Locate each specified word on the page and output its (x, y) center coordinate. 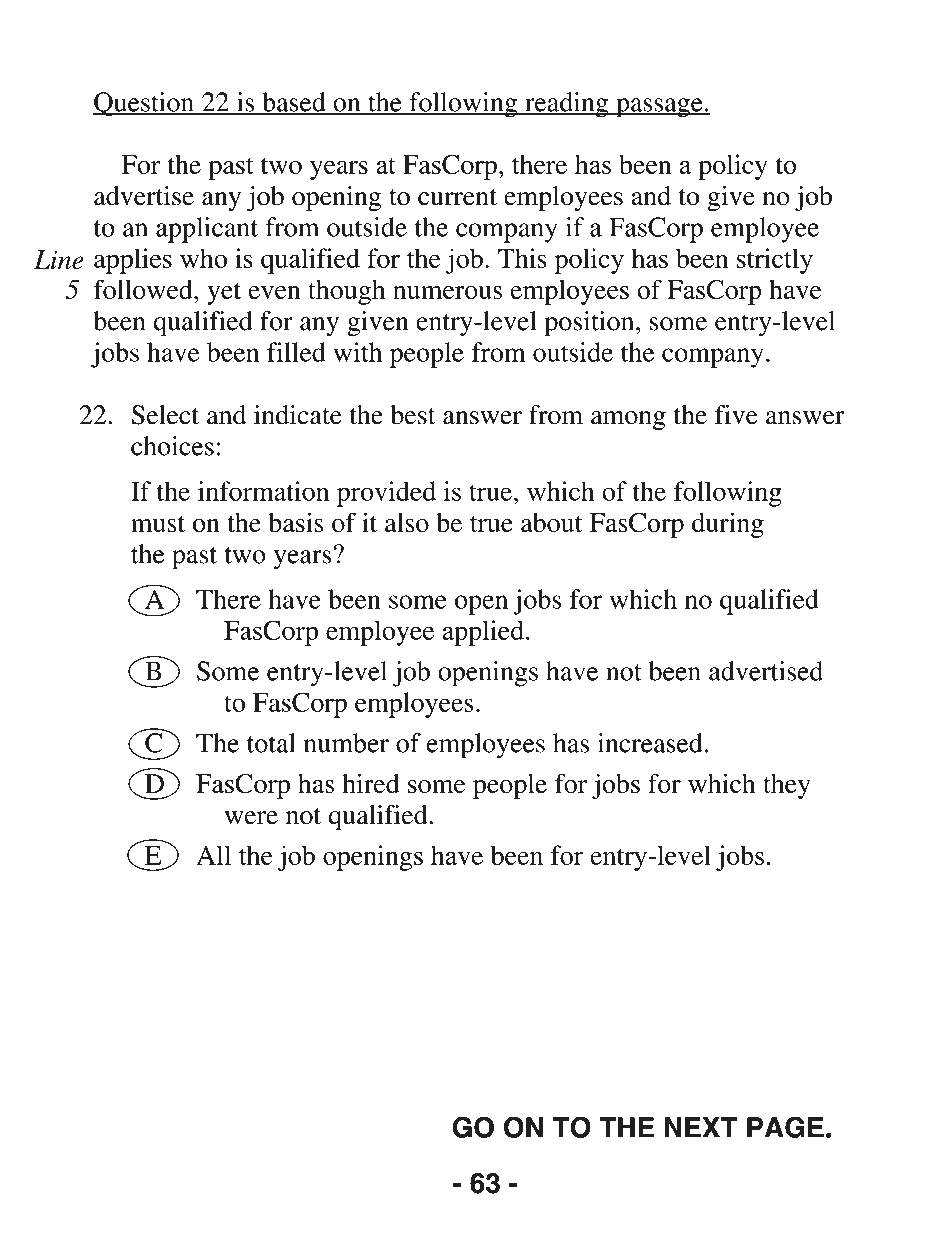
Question (144, 104)
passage (659, 108)
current (457, 197)
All (213, 855)
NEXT (701, 1127)
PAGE (785, 1127)
